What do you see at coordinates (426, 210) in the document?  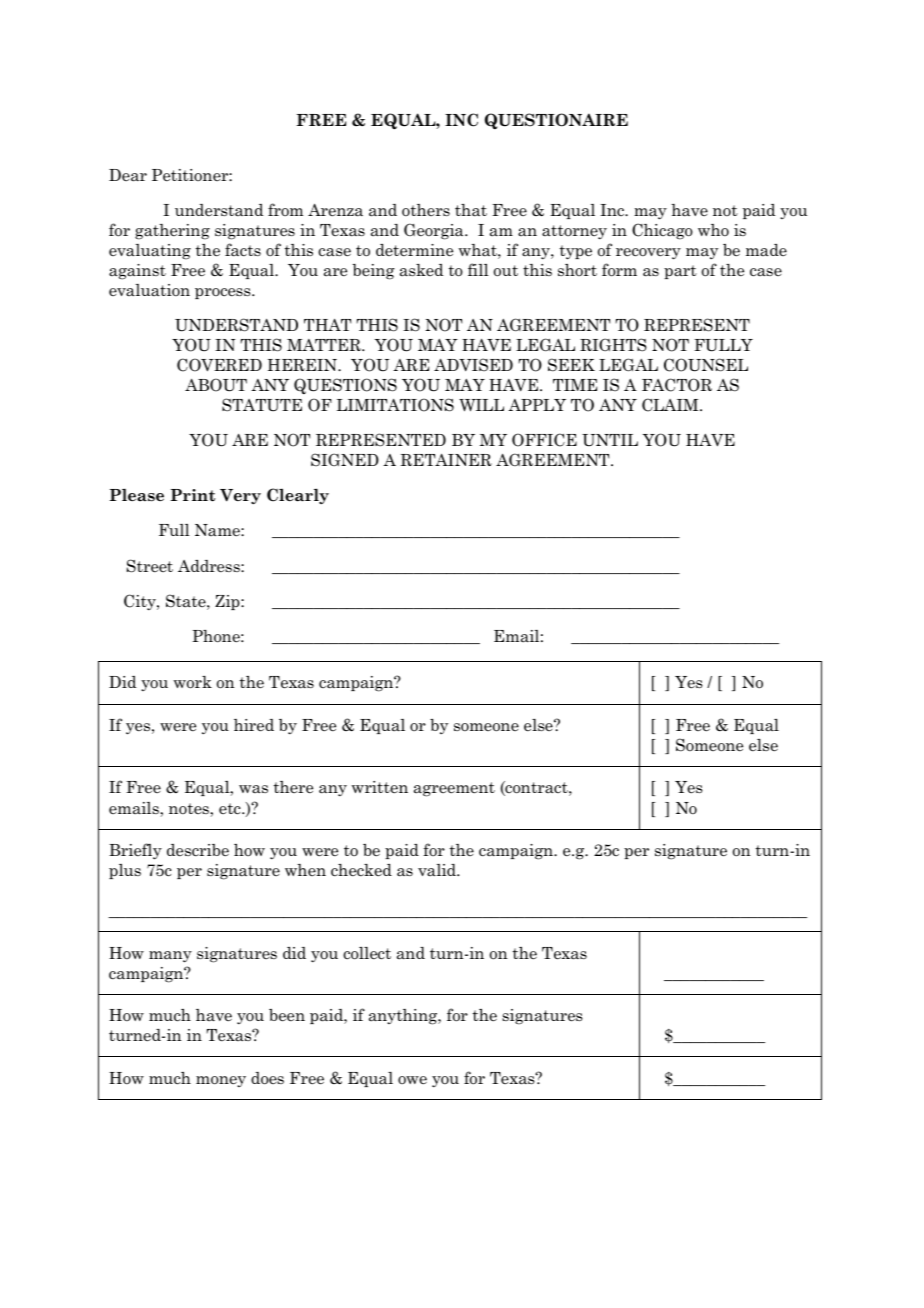 I see `others` at bounding box center [426, 210].
